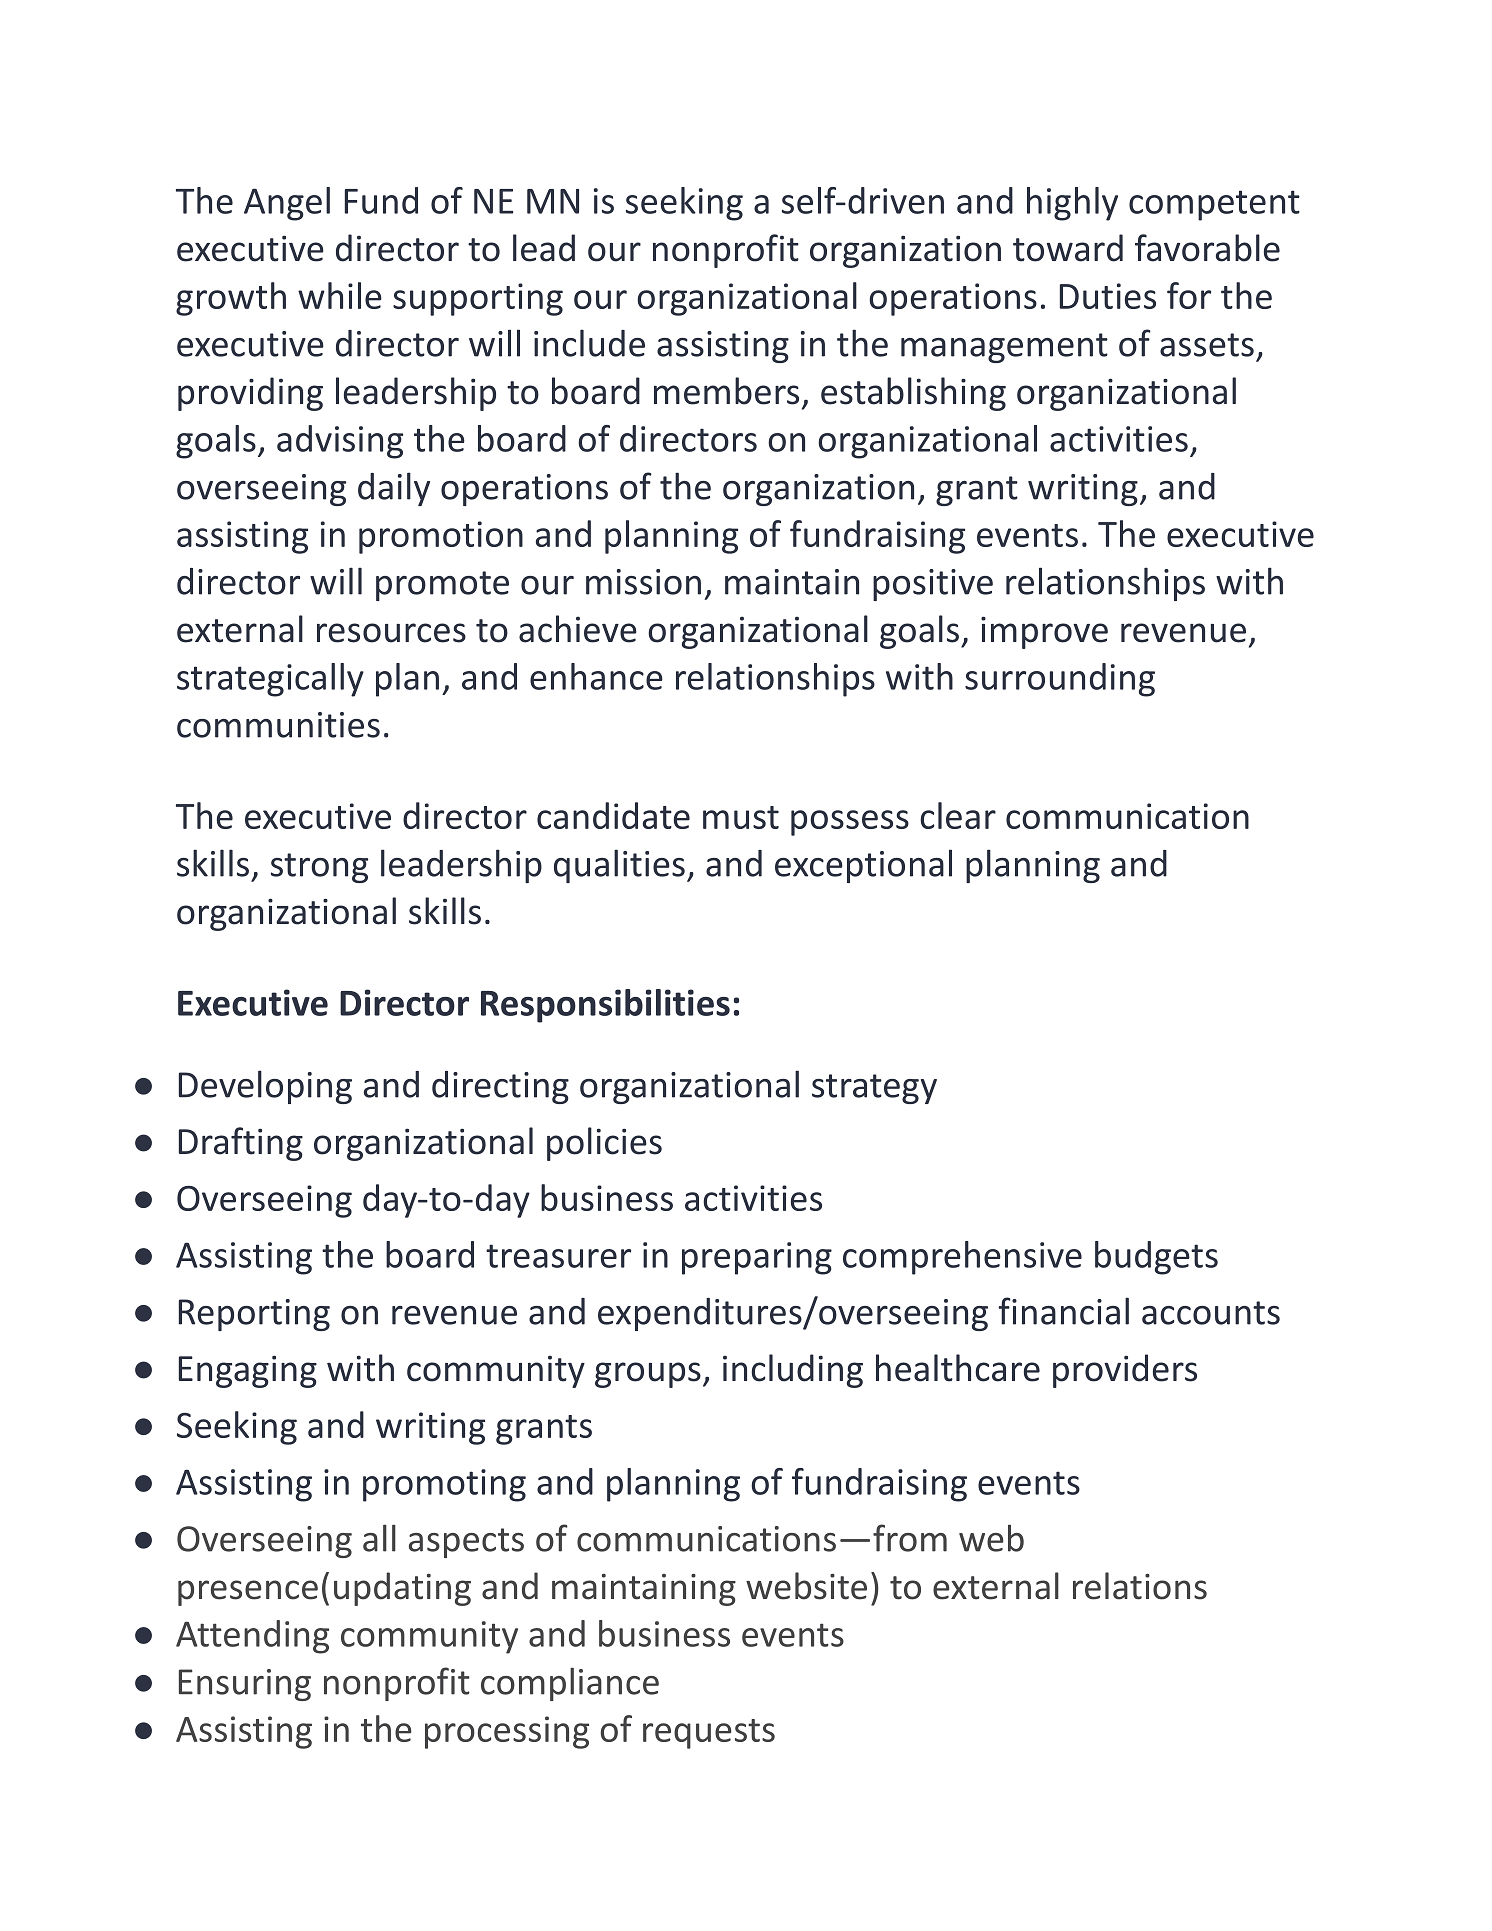 This screenshot has height=1931, width=1492. Describe the element at coordinates (806, 1586) in the screenshot. I see `website` at that location.
